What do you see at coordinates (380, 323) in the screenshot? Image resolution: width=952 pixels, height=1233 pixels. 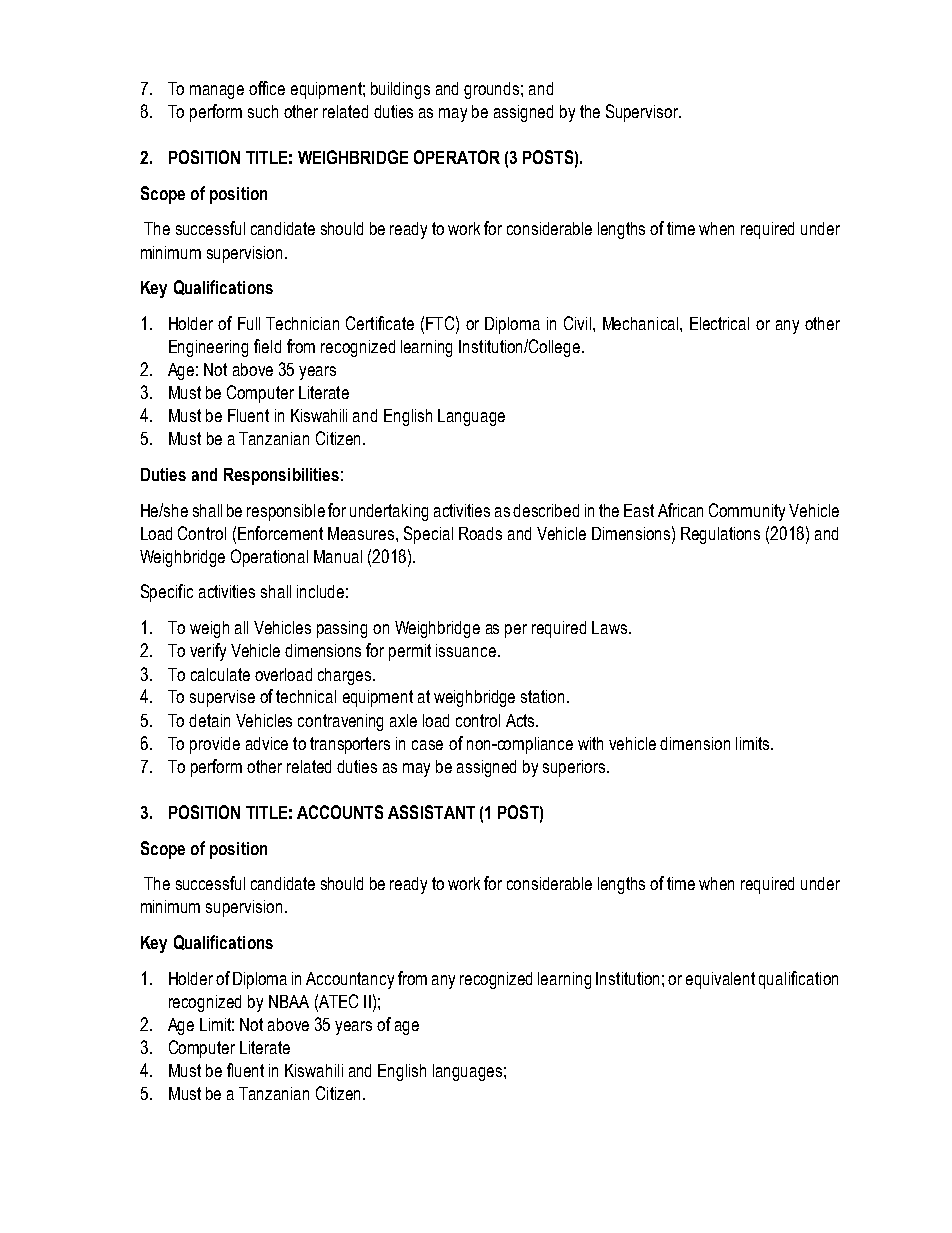 I see `Certificate` at bounding box center [380, 323].
